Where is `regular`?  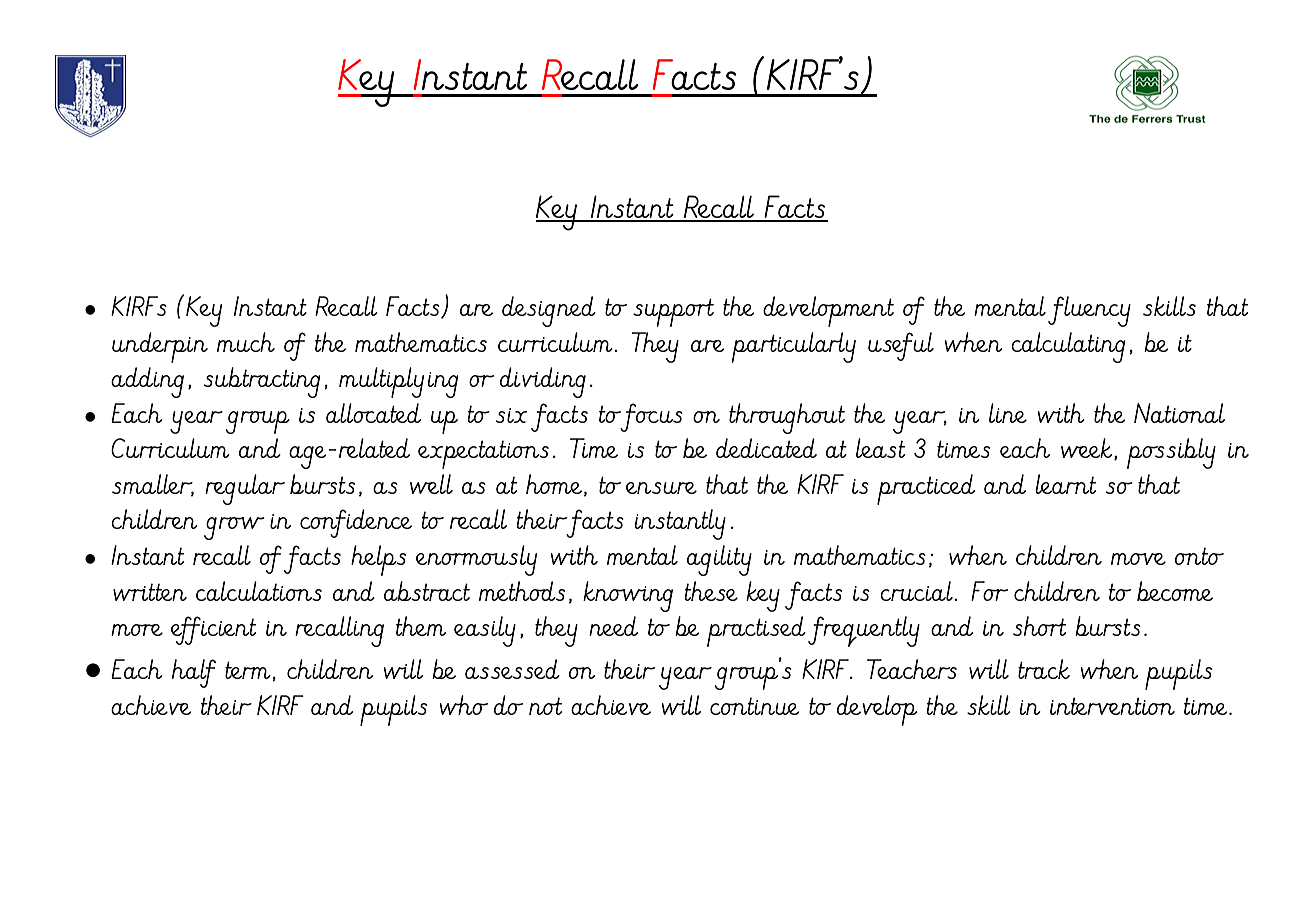 regular is located at coordinates (245, 489).
